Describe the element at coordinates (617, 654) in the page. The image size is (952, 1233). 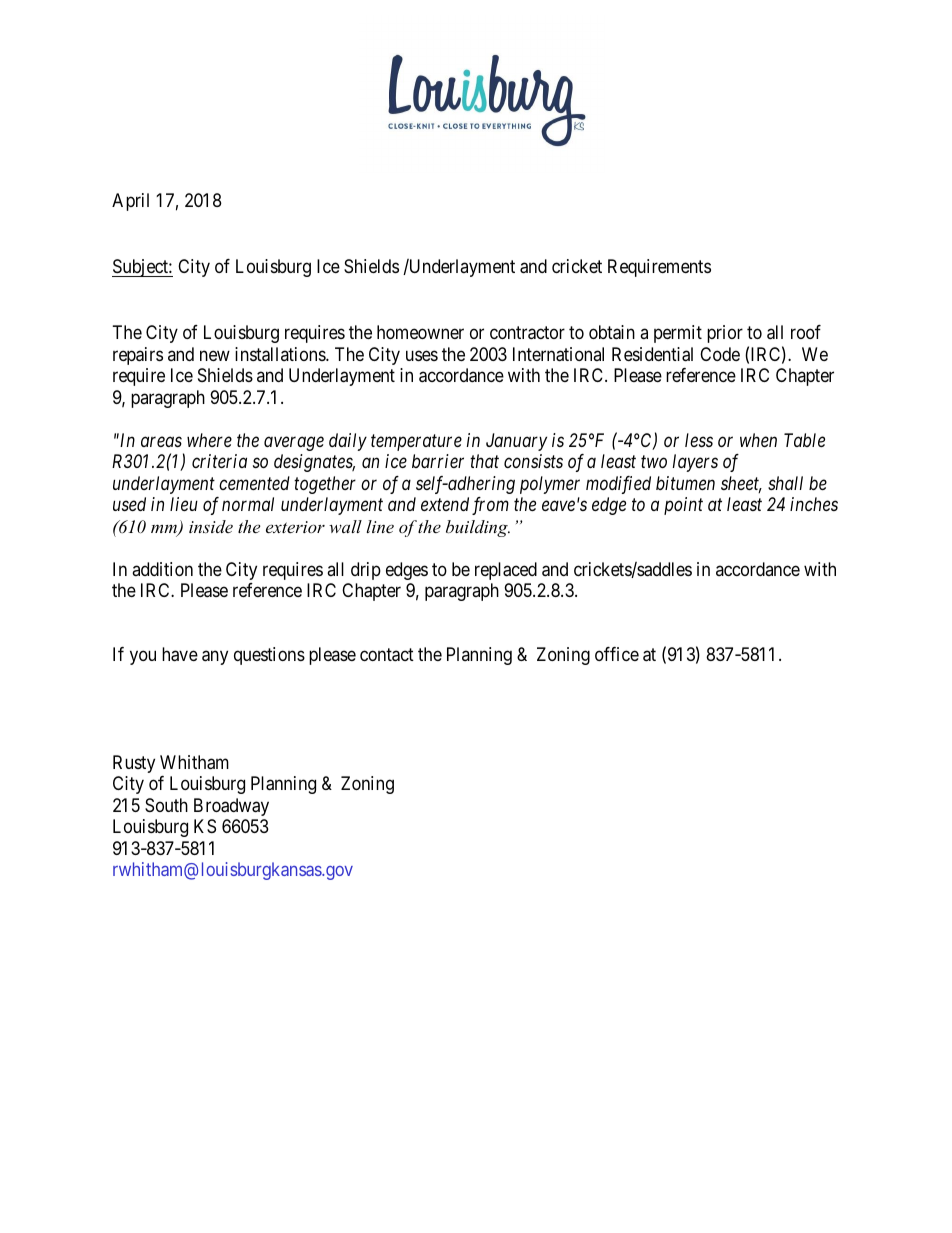
I see `office` at that location.
